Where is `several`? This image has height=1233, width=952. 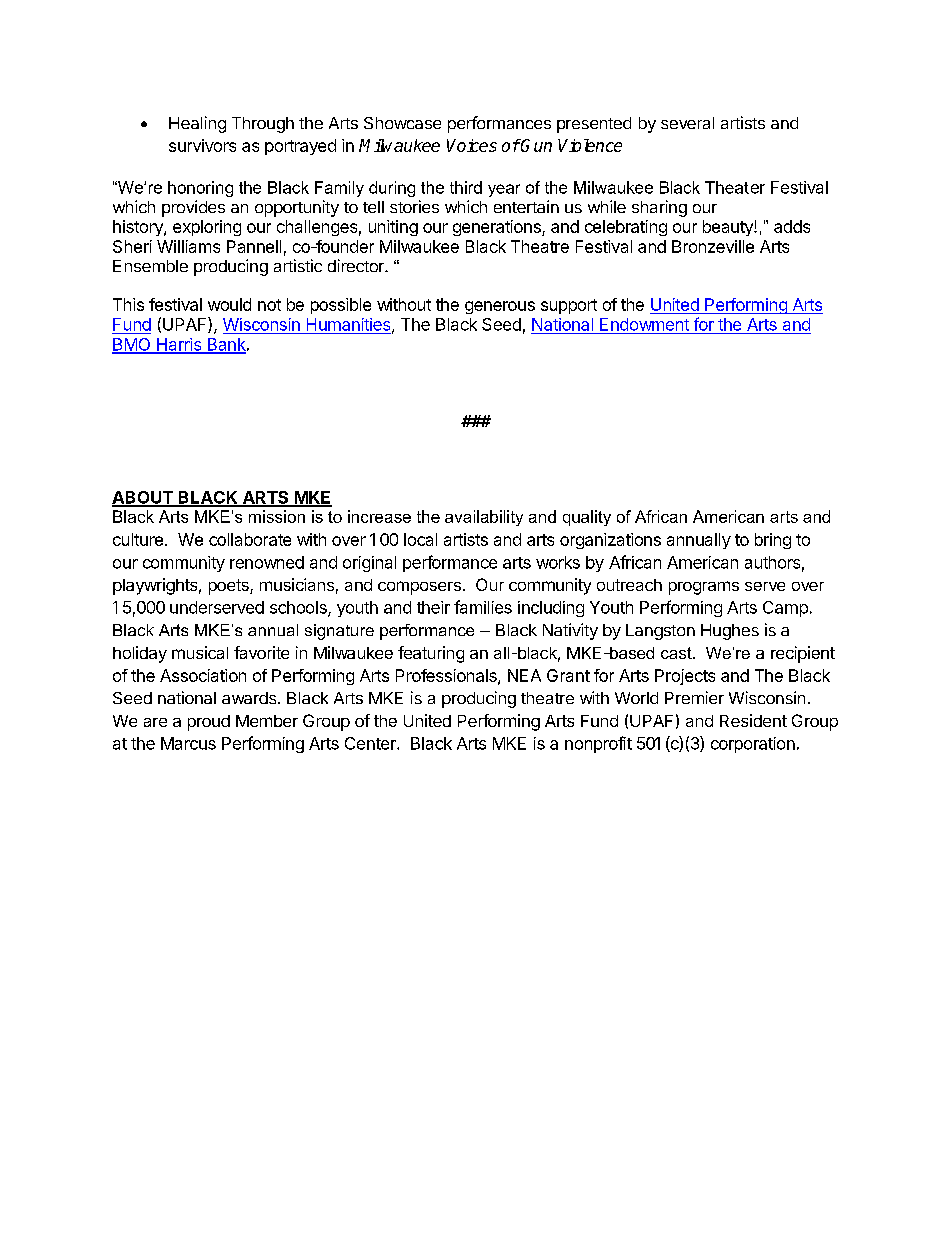
several is located at coordinates (687, 123).
